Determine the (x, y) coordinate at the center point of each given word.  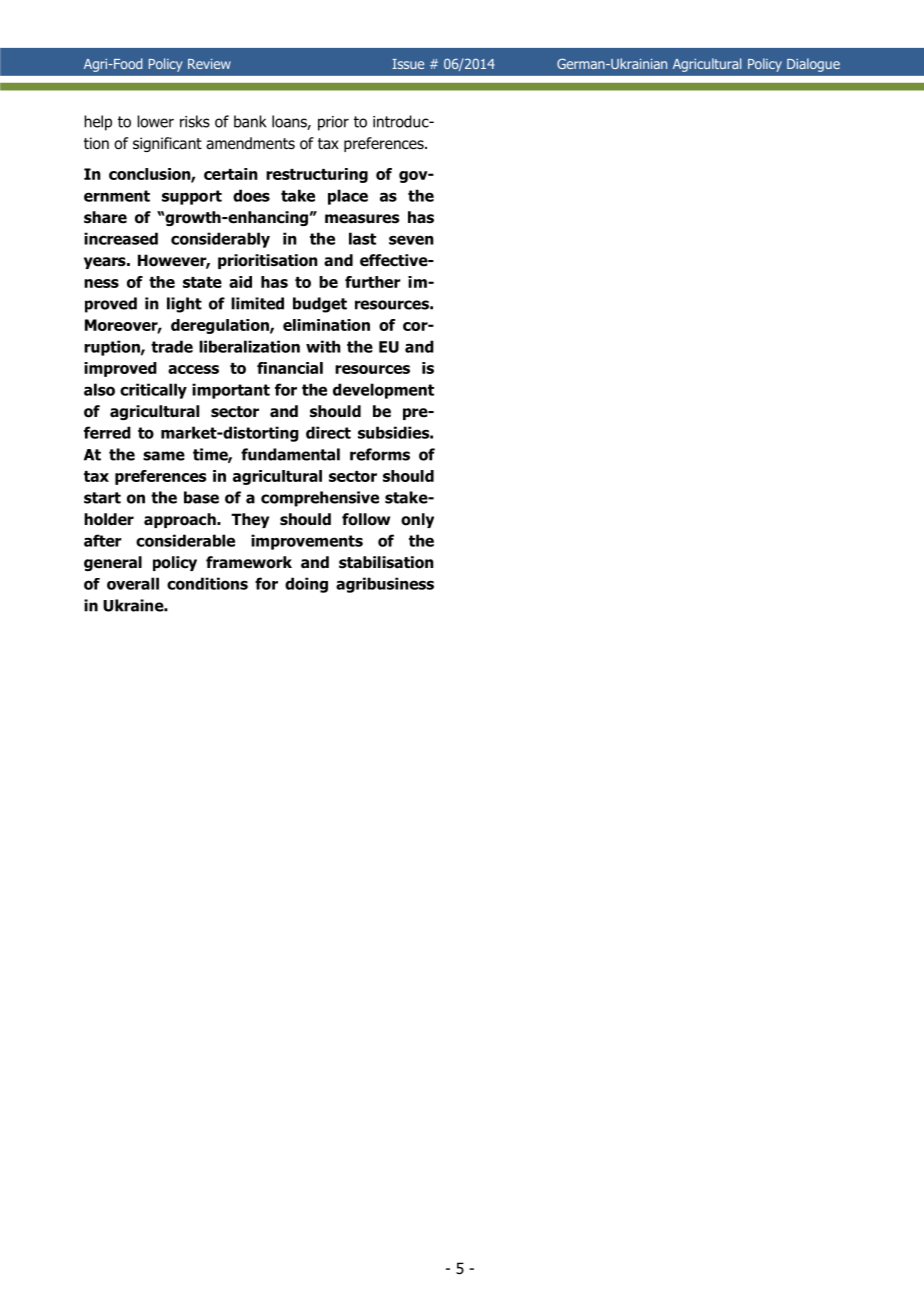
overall (133, 583)
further (373, 282)
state (202, 282)
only (417, 520)
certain (231, 174)
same (164, 456)
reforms (380, 454)
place (348, 197)
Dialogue (813, 65)
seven (411, 240)
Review (209, 64)
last (362, 238)
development (383, 391)
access (193, 369)
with (323, 346)
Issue (408, 64)
